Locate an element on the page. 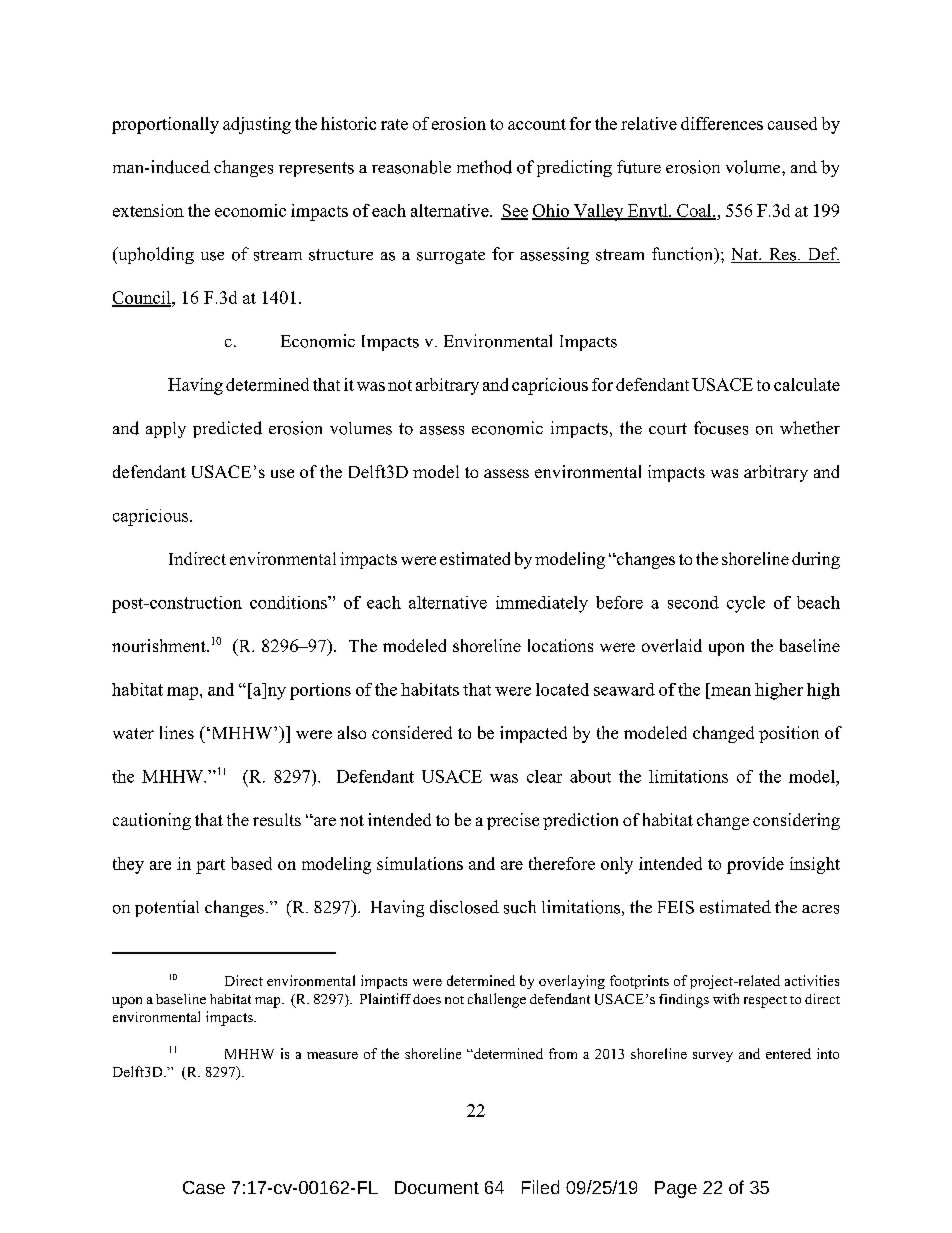 This document has width=952, height=1233. method is located at coordinates (484, 167).
